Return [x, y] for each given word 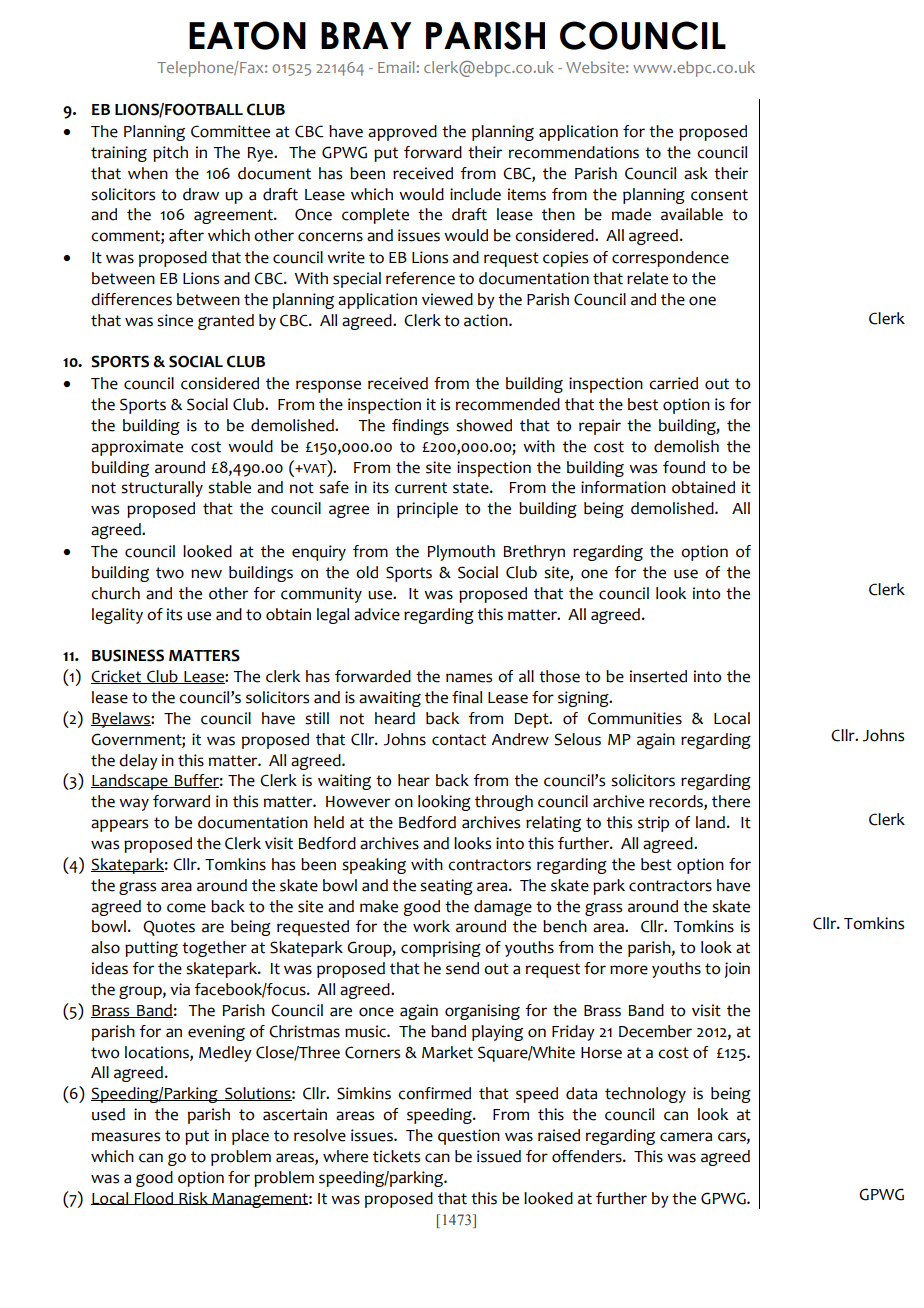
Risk [193, 1198]
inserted [658, 676]
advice [377, 614]
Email [396, 67]
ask [696, 173]
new [206, 574]
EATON [247, 35]
